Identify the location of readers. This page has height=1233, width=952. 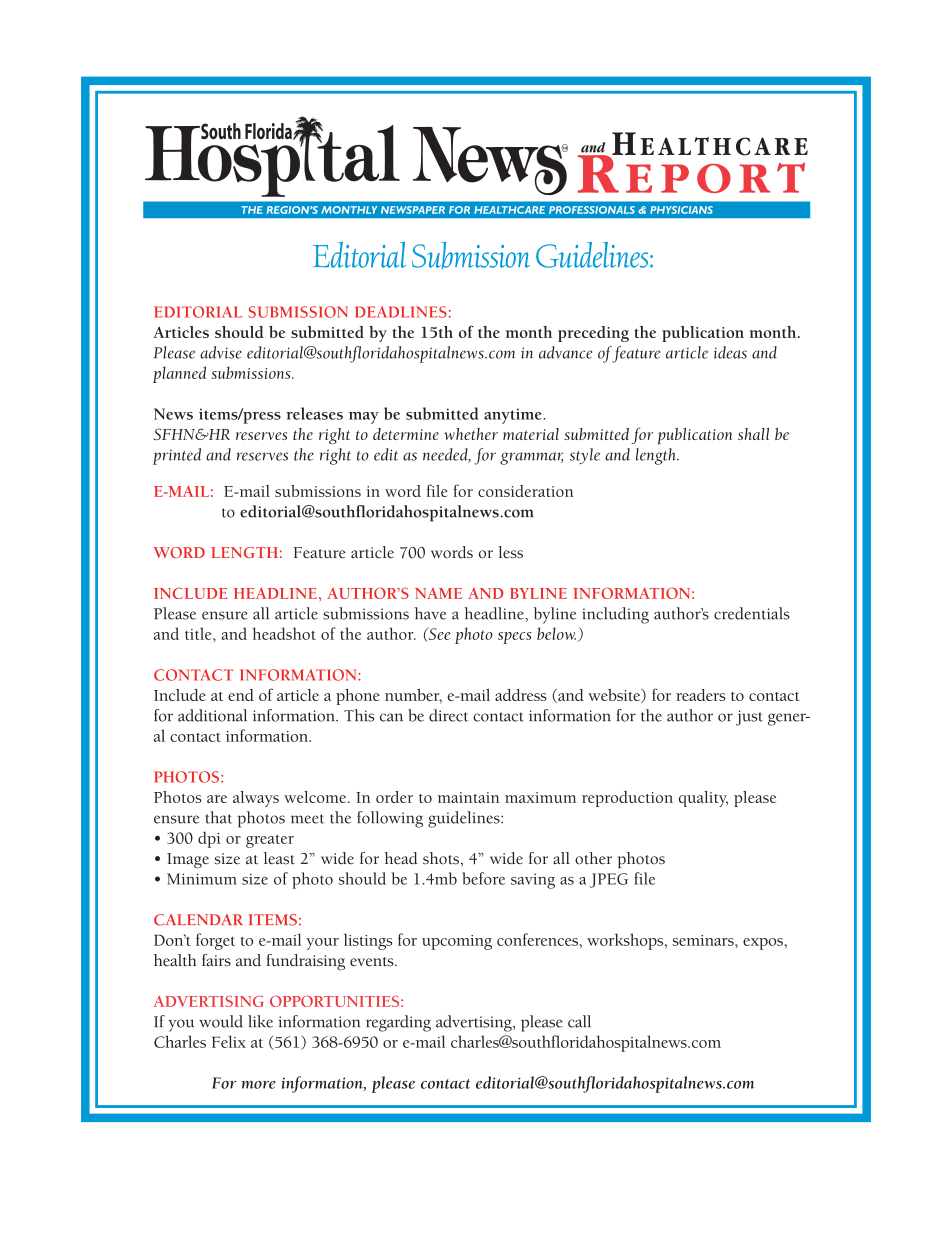
(701, 695).
